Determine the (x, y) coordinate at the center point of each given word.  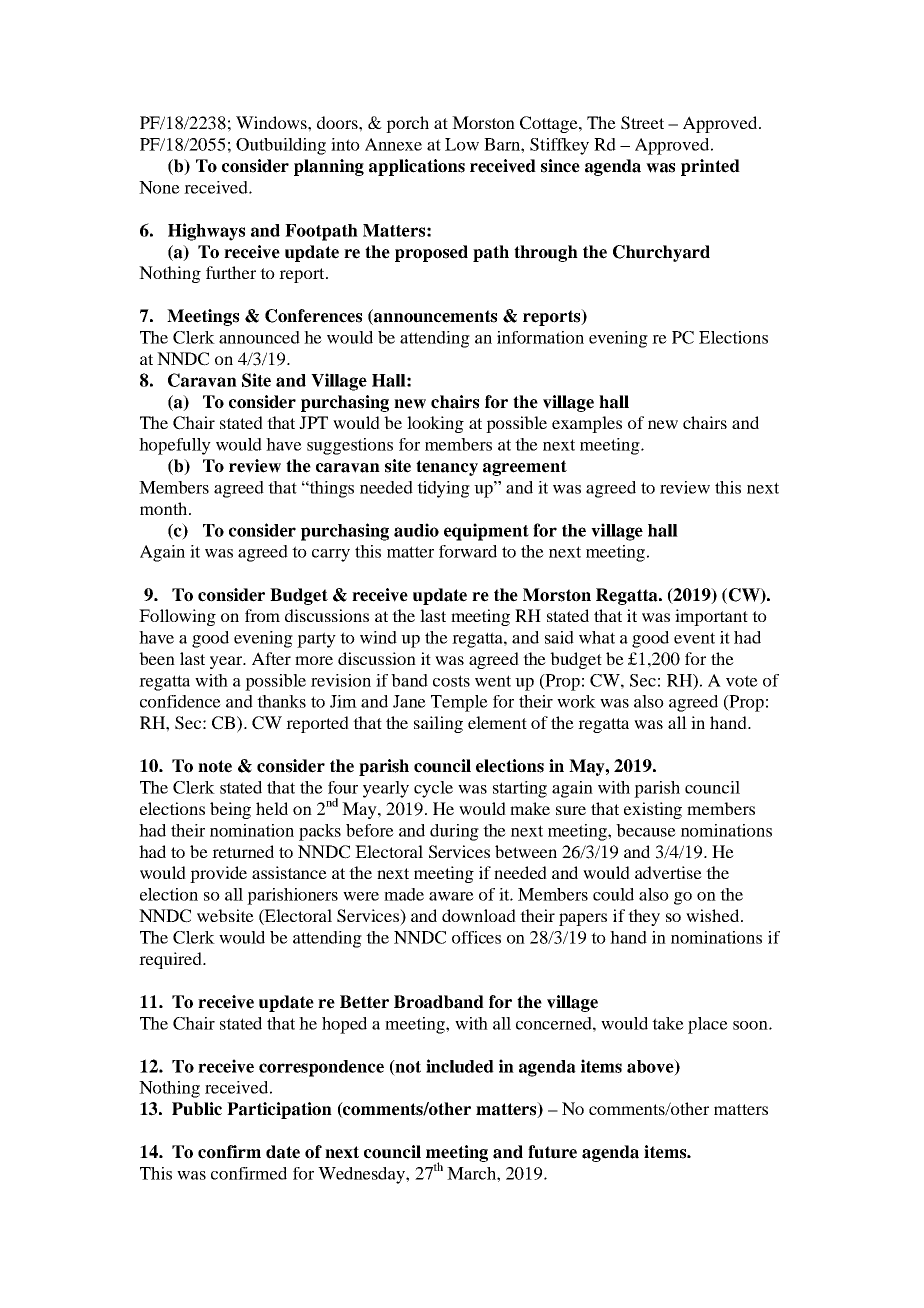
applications (417, 167)
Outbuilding (281, 146)
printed (710, 167)
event (694, 638)
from (262, 615)
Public (197, 1109)
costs (451, 681)
